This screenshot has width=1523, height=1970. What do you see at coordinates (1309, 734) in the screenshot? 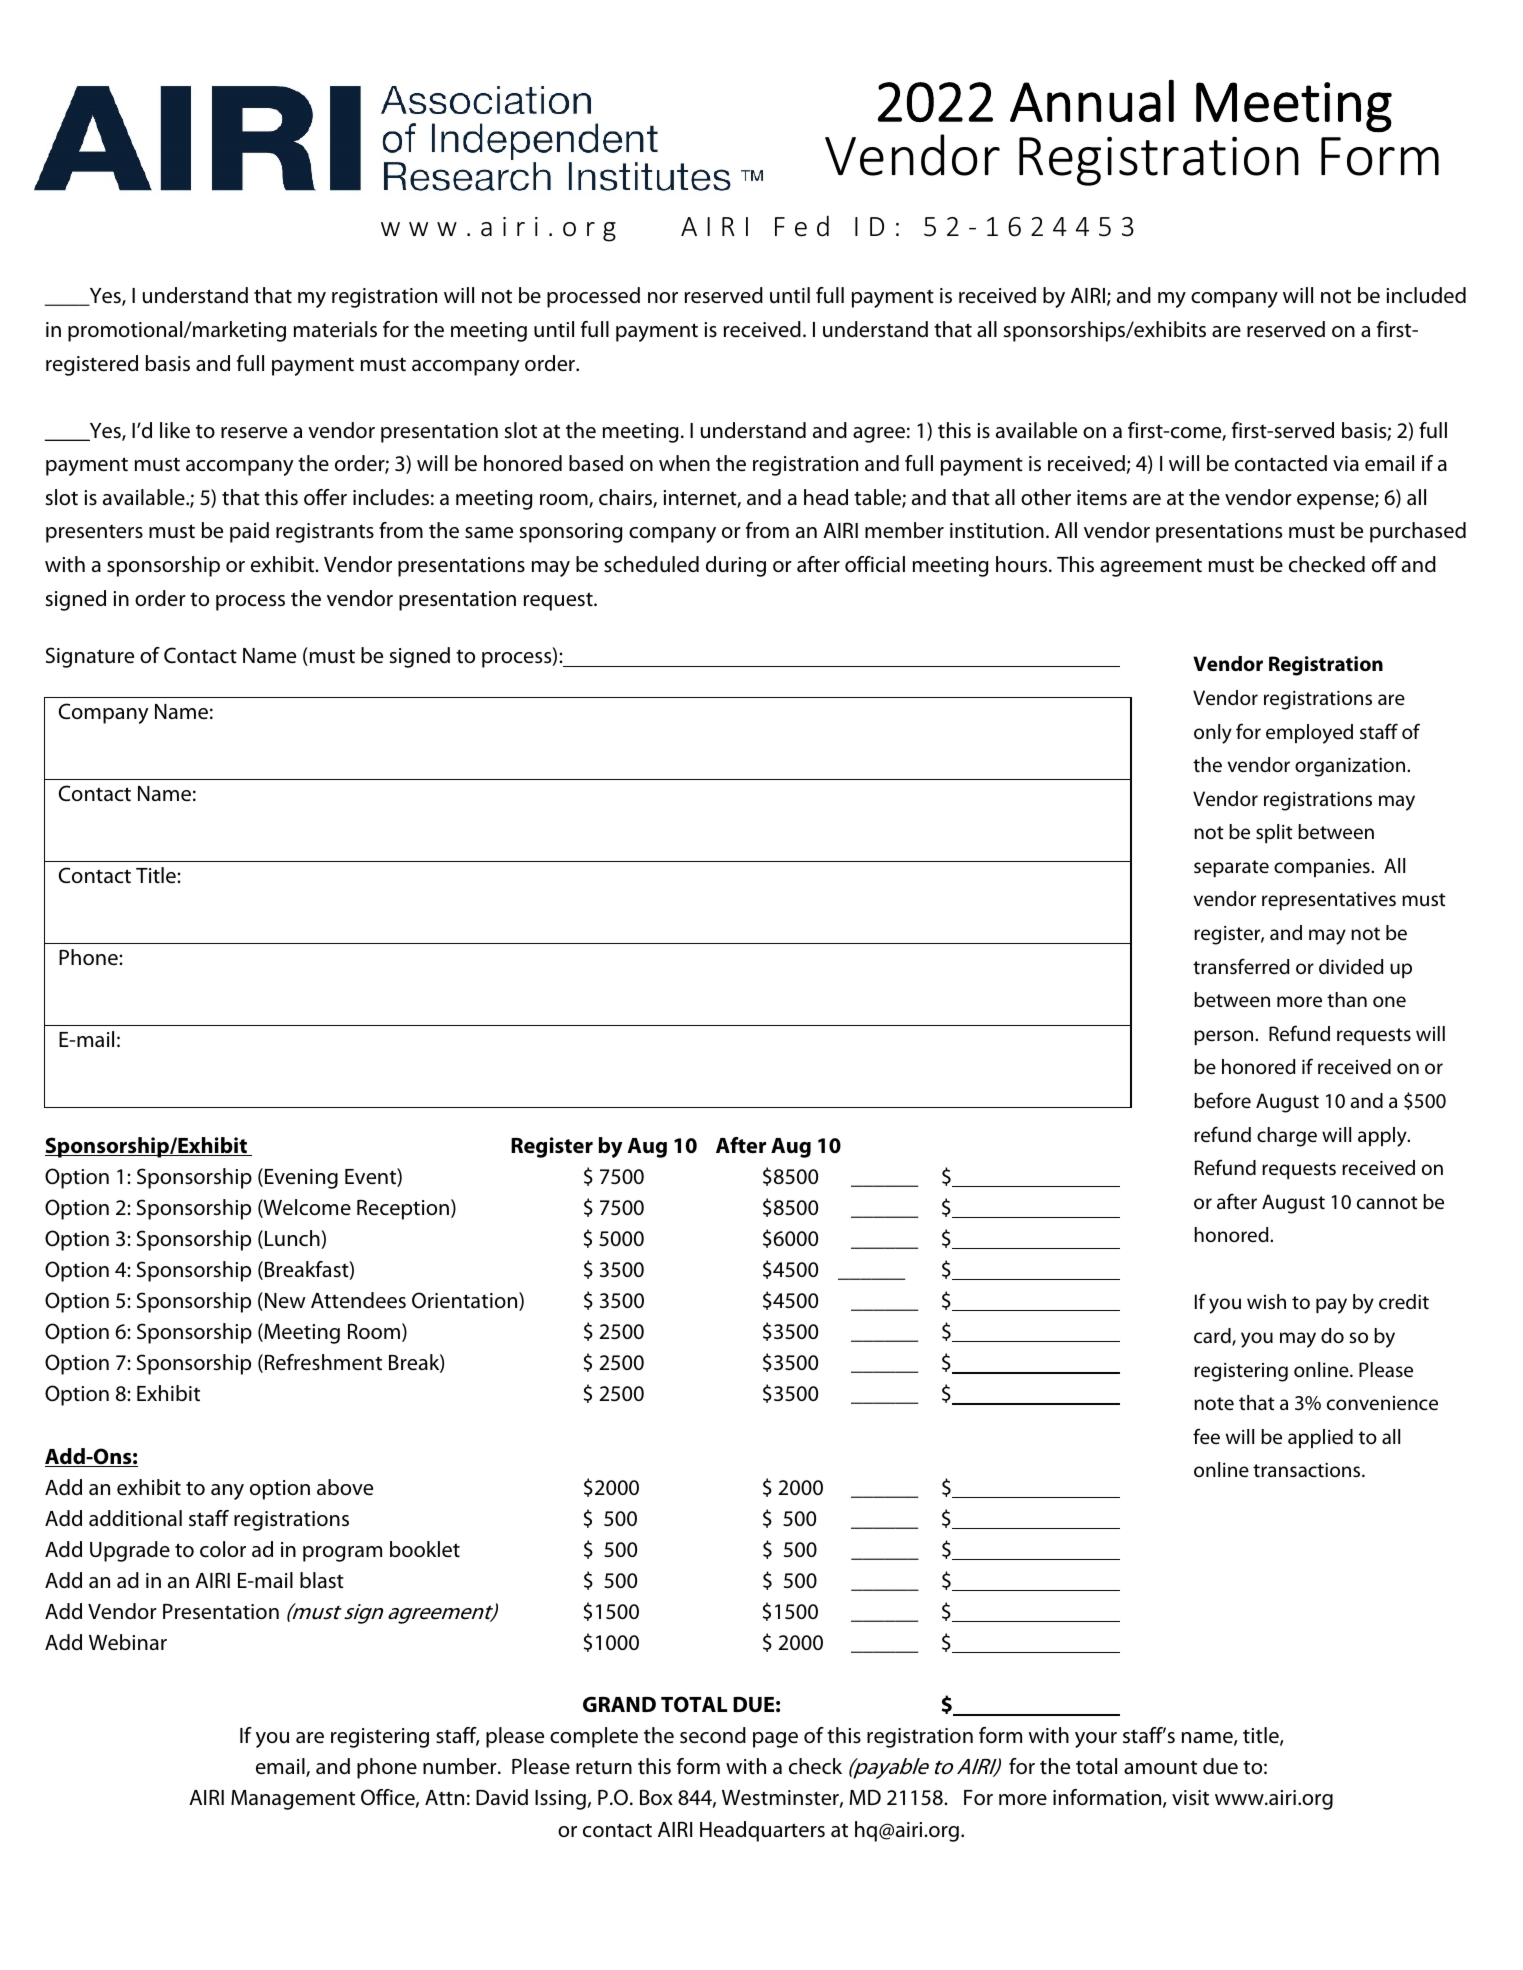
I see `employed` at bounding box center [1309, 734].
